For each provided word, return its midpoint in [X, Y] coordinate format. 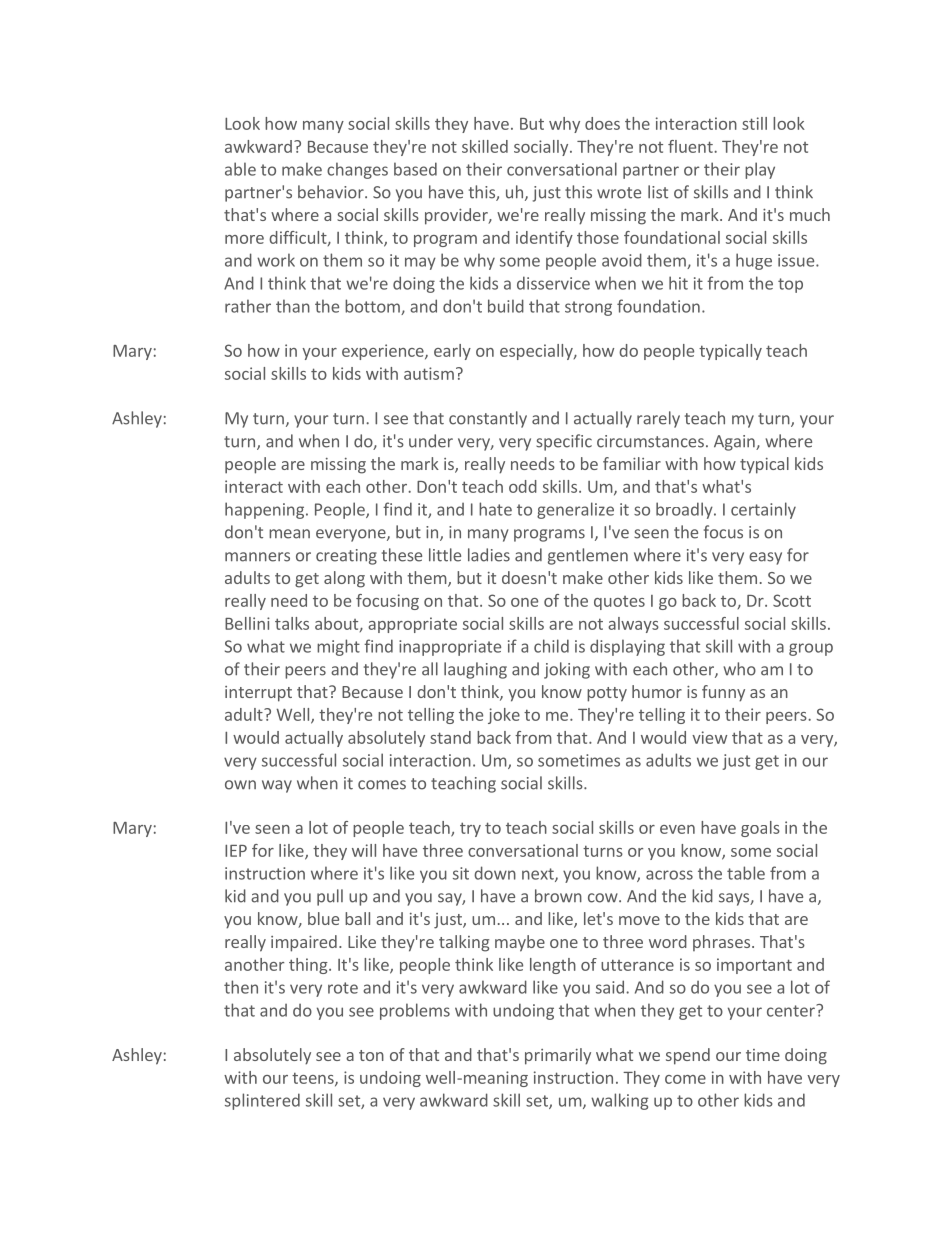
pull [330, 897]
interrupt [258, 694]
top [790, 285]
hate [495, 509]
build [506, 306]
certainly [763, 510]
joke [504, 716]
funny [723, 693]
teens [314, 1079]
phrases [723, 943]
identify [544, 239]
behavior [332, 192]
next [539, 875]
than [293, 306]
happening [264, 510]
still [754, 123]
